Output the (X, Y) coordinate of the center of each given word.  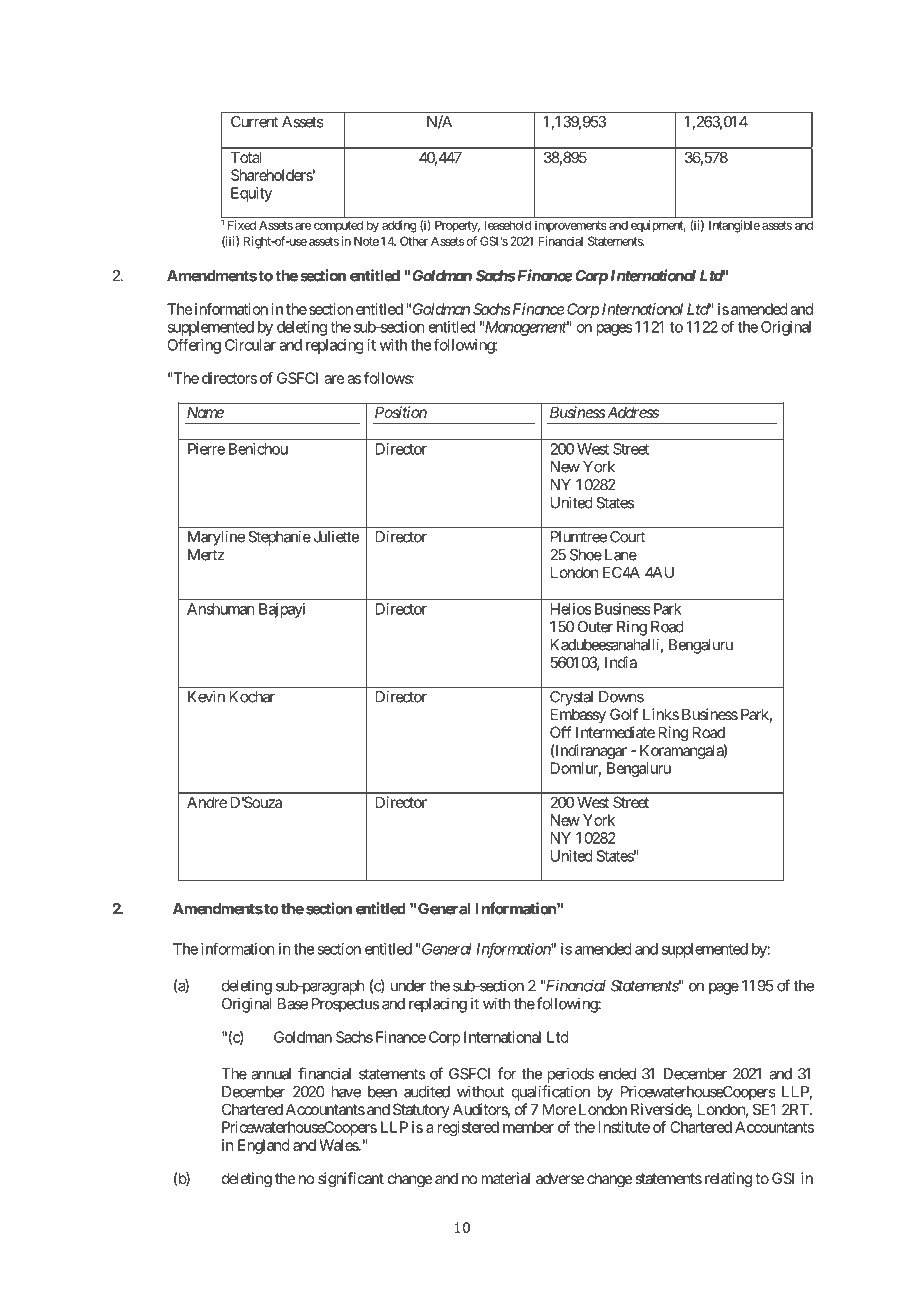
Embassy (578, 715)
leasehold (508, 225)
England (264, 1146)
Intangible (734, 226)
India (621, 662)
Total (246, 157)
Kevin (206, 696)
